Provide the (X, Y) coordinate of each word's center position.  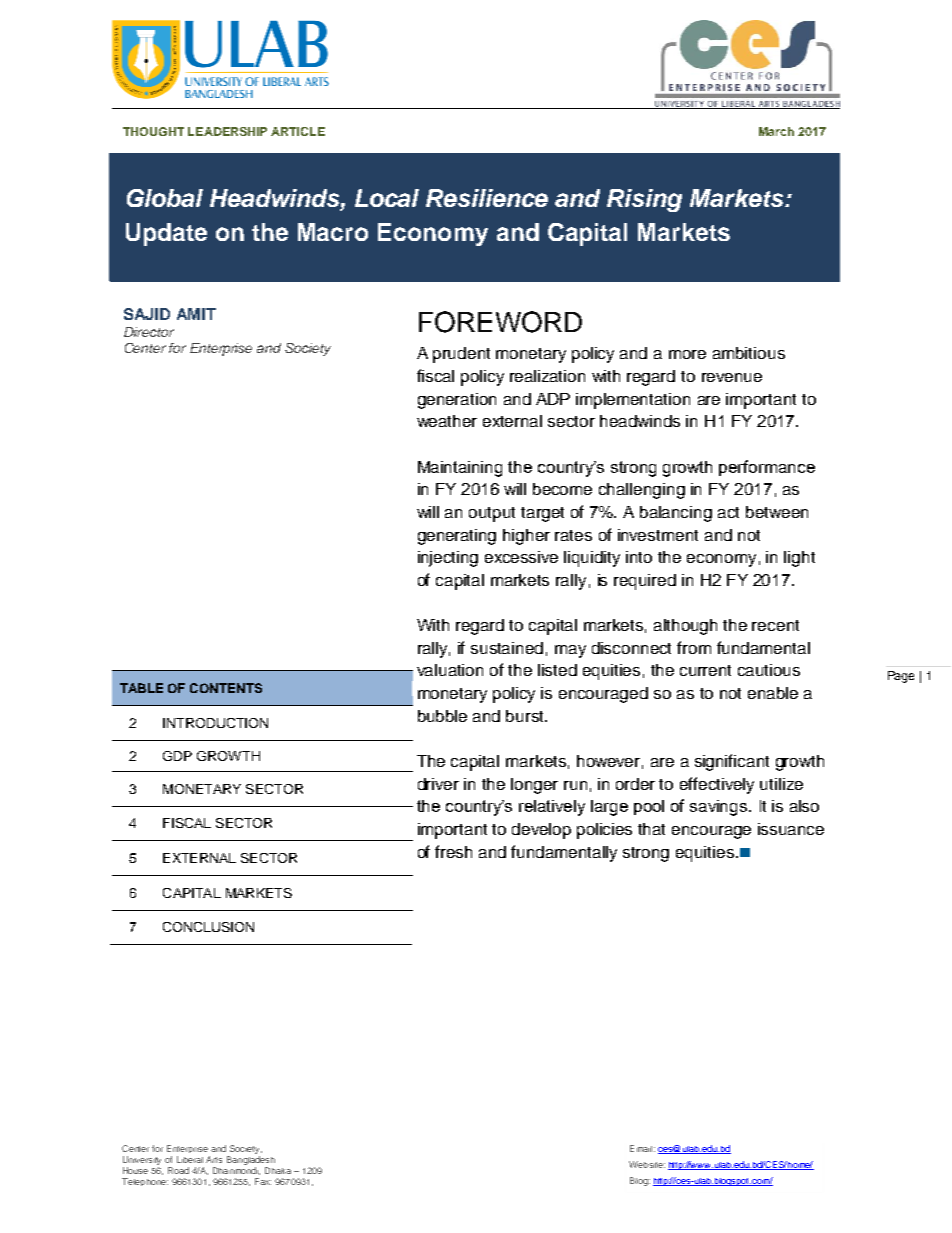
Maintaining (460, 469)
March (776, 131)
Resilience (487, 198)
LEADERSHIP (227, 131)
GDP (177, 756)
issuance (791, 829)
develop (541, 831)
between (777, 512)
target (542, 514)
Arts (214, 1159)
